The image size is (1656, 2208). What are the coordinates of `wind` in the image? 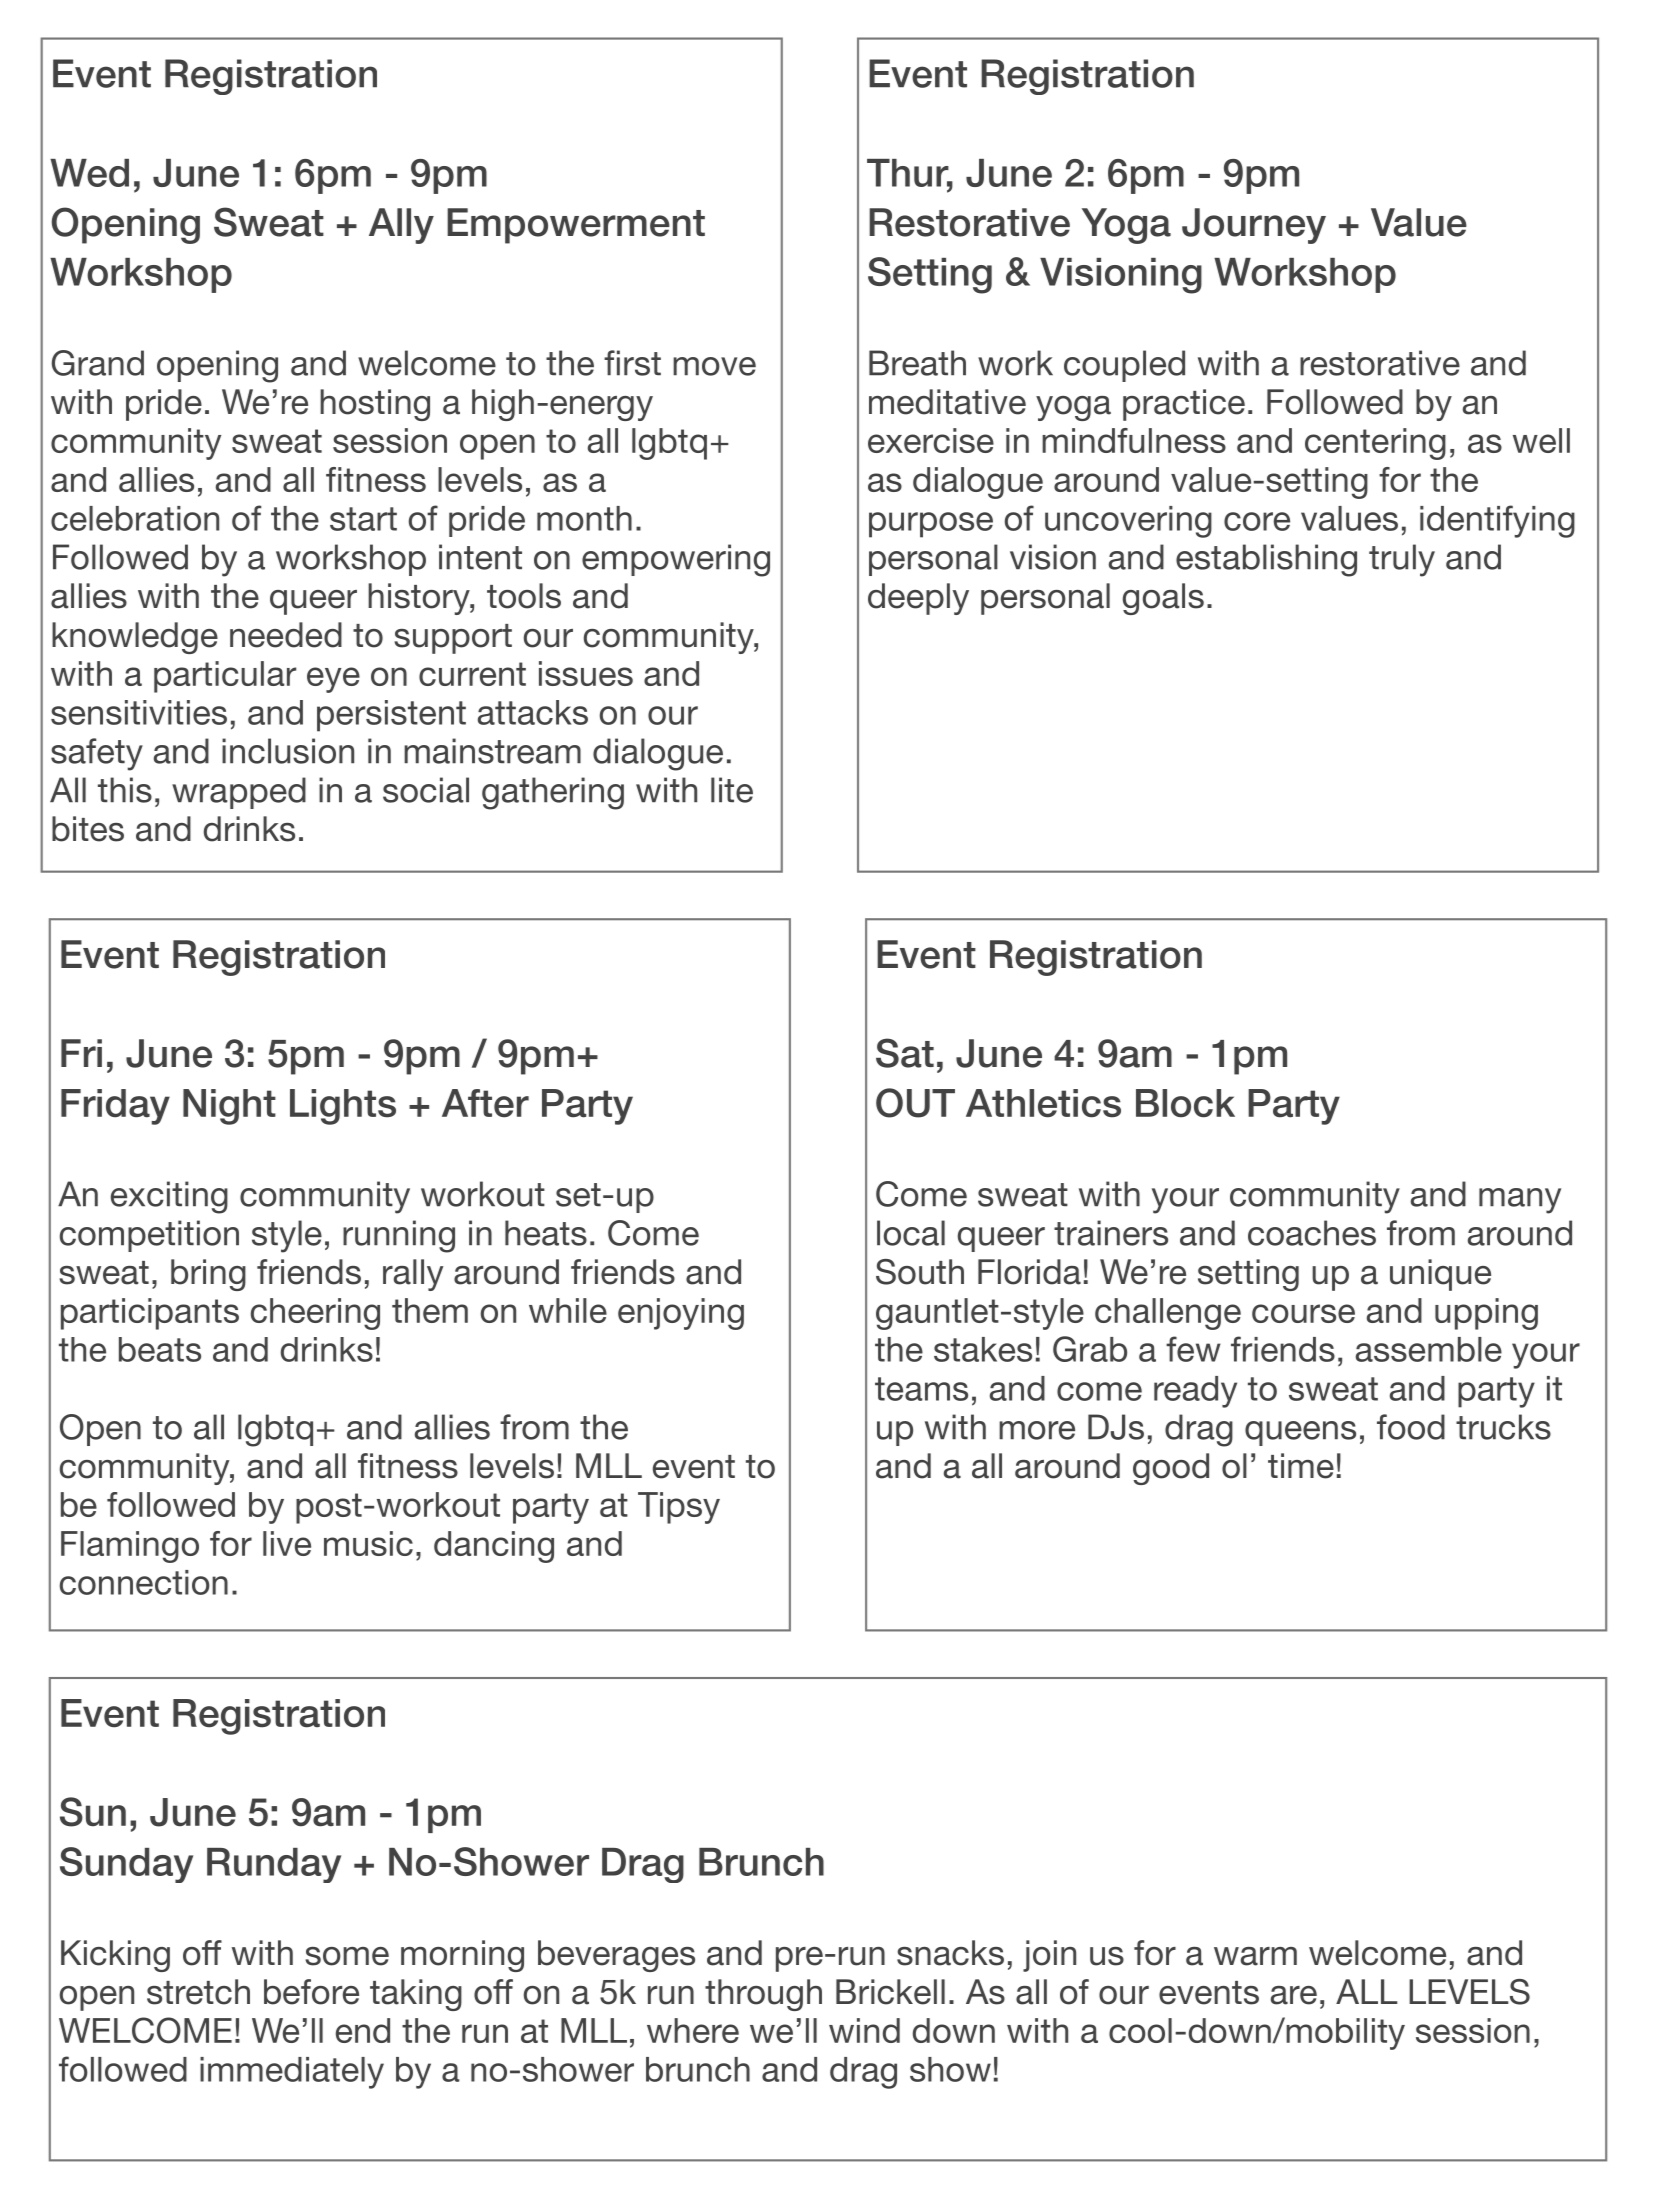 It's located at (864, 2030).
